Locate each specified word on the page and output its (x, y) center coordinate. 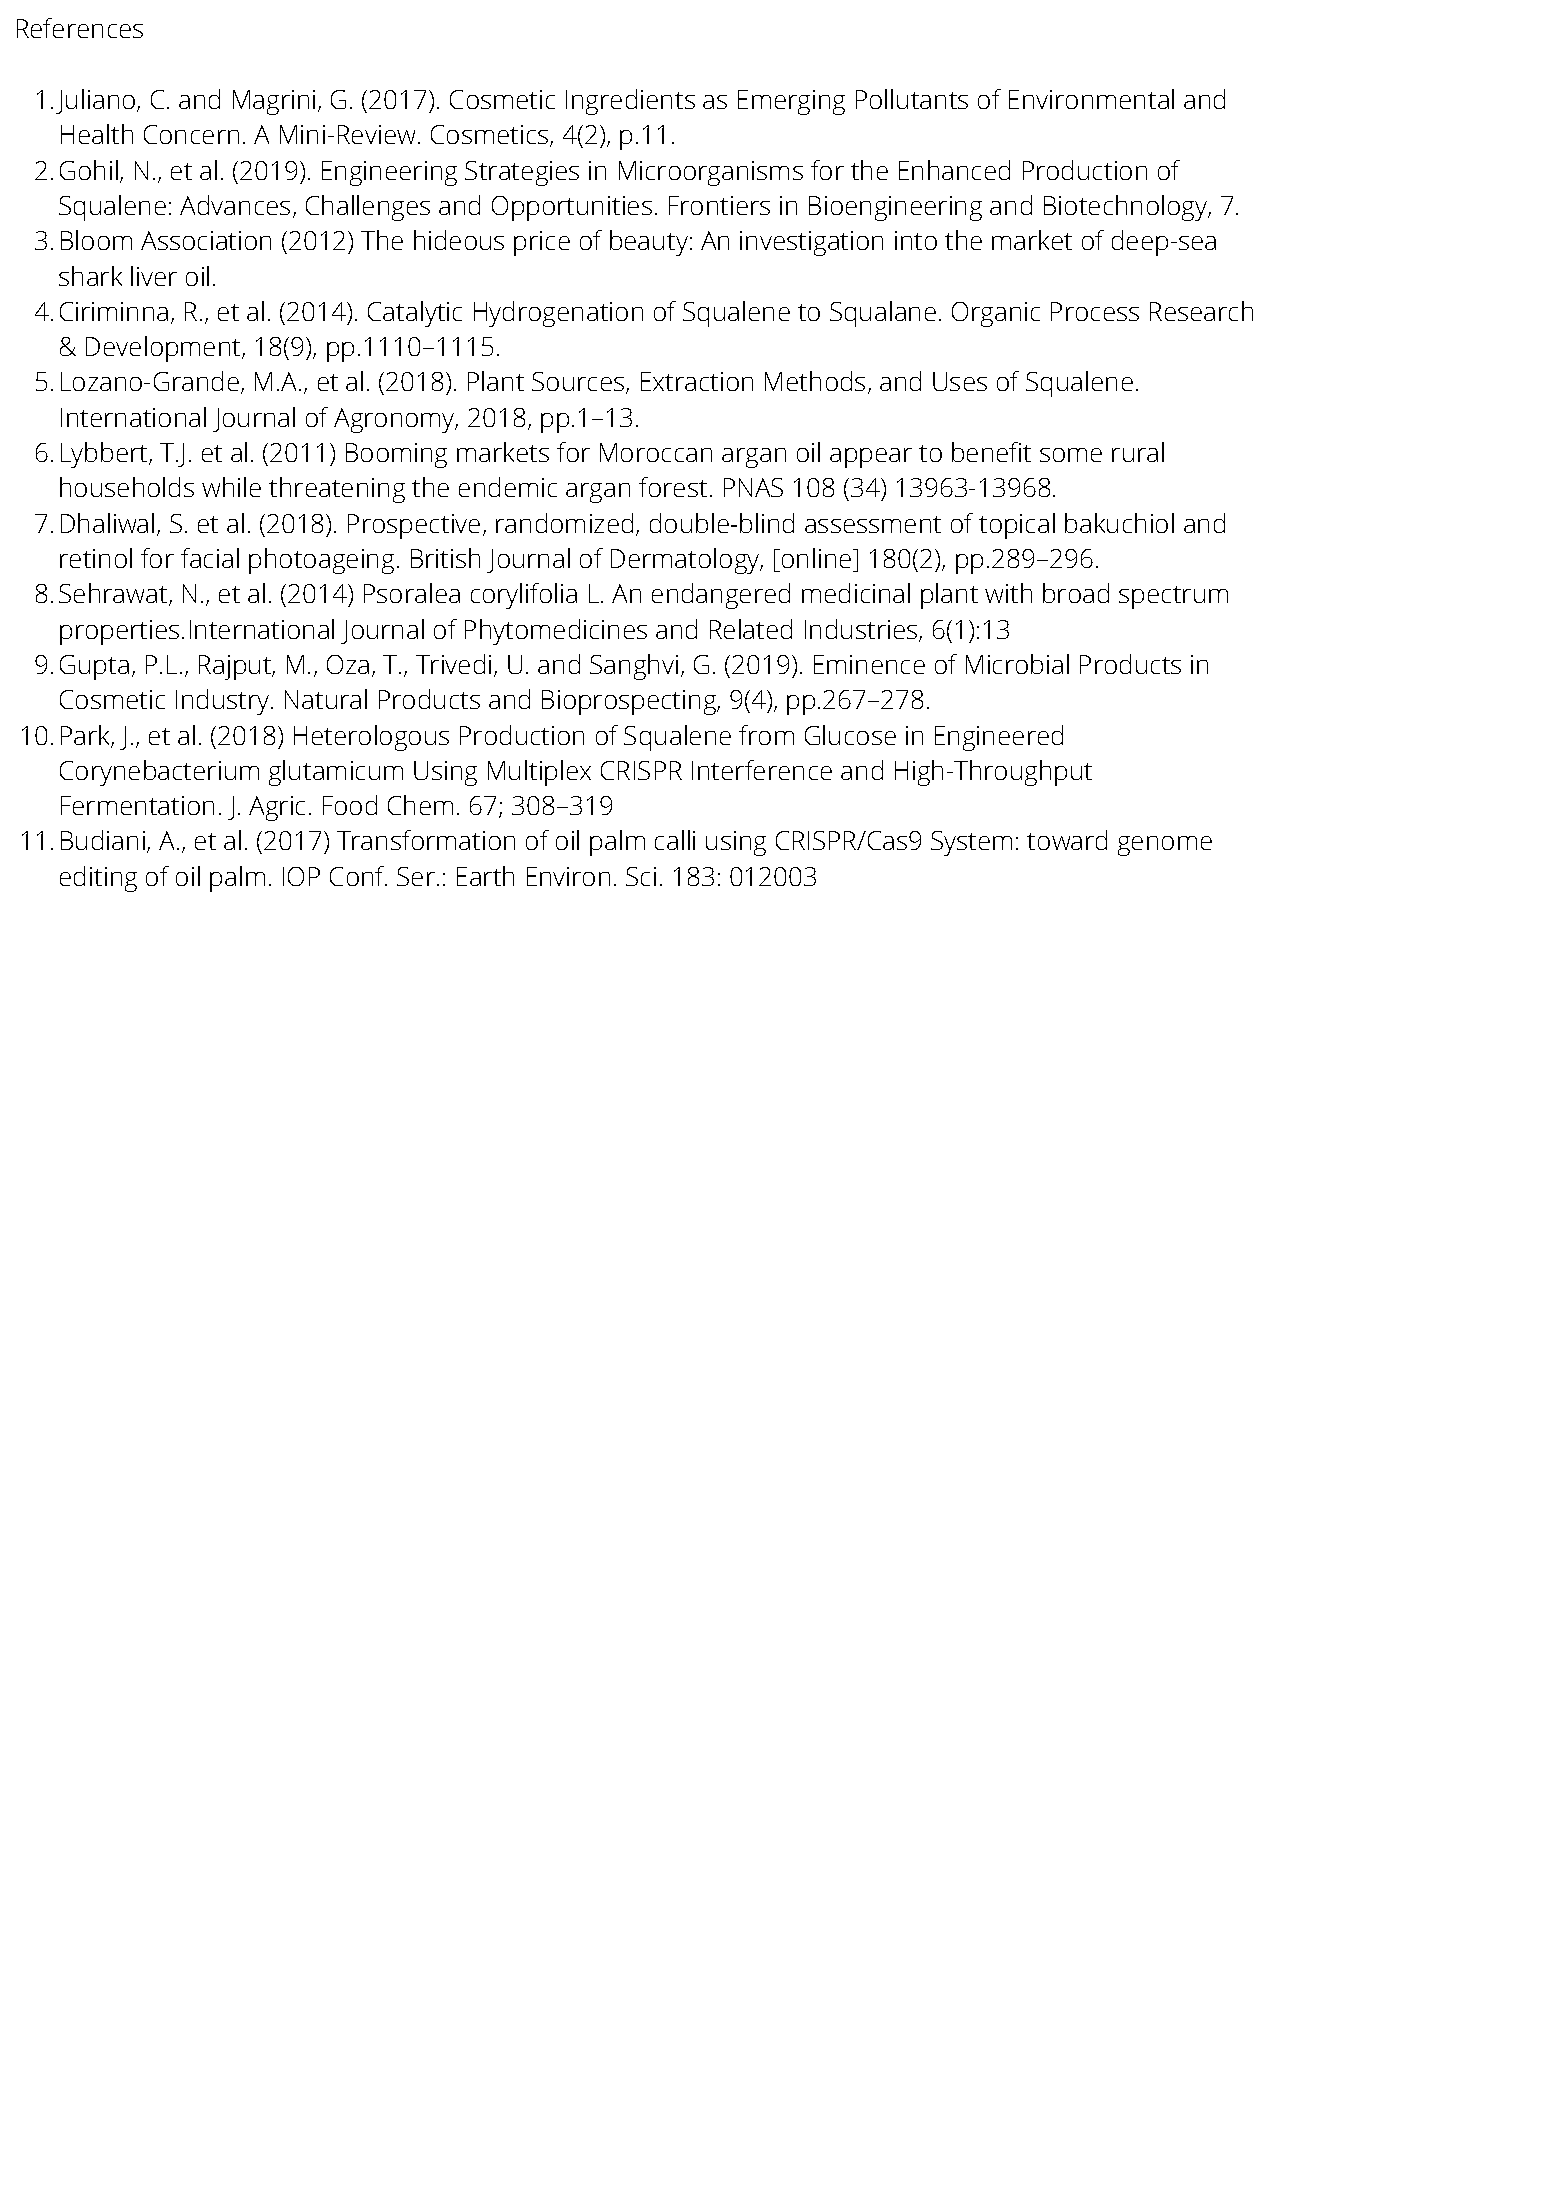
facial (210, 558)
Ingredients (630, 102)
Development (164, 349)
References (80, 28)
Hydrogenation (558, 314)
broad (1076, 593)
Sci (641, 876)
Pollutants (912, 99)
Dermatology (686, 561)
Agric (277, 808)
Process (1095, 311)
